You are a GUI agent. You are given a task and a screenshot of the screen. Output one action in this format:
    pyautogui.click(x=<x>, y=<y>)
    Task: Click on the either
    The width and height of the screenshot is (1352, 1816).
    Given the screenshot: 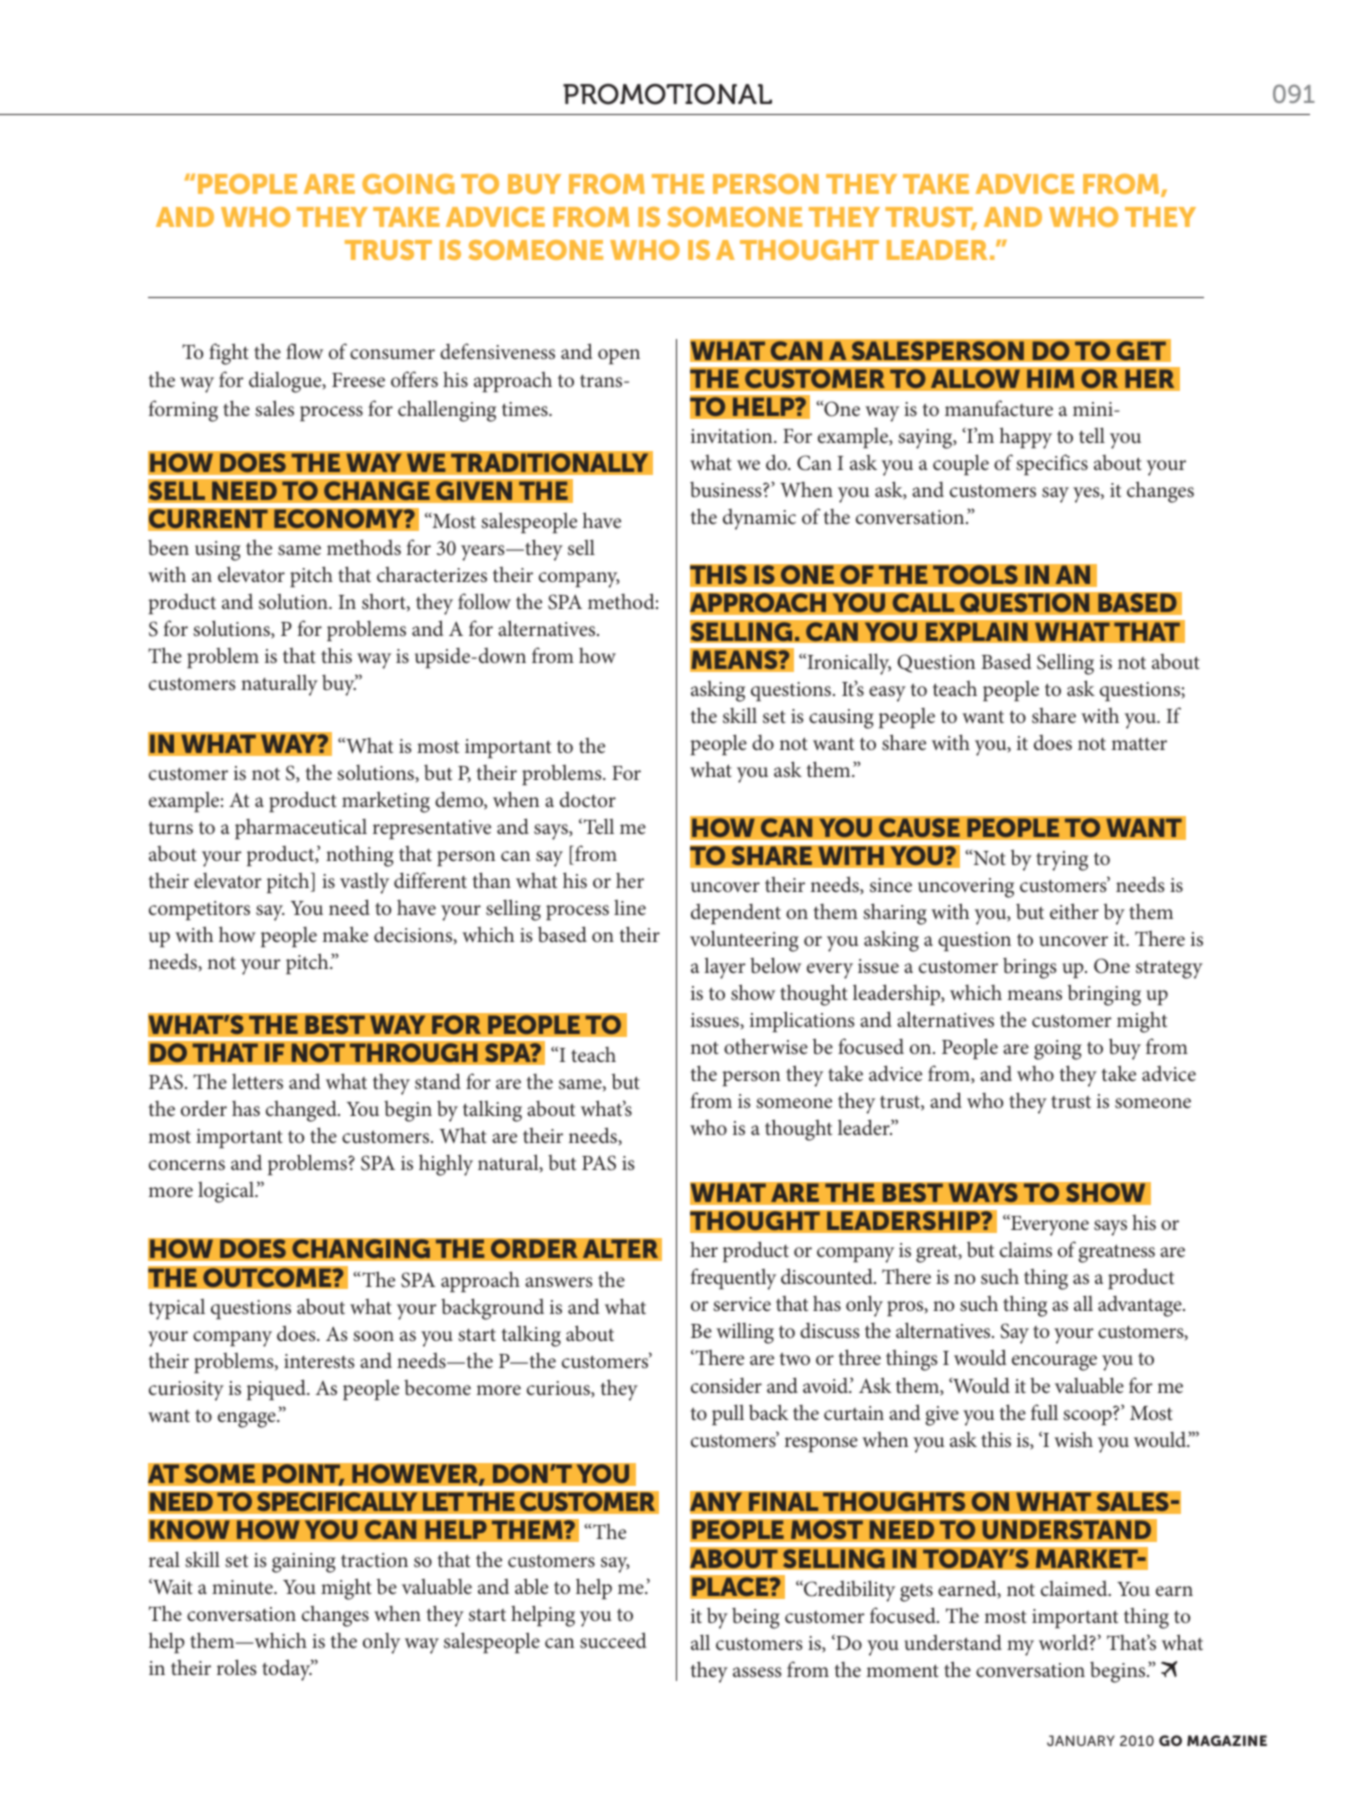 What is the action you would take?
    pyautogui.click(x=1074, y=911)
